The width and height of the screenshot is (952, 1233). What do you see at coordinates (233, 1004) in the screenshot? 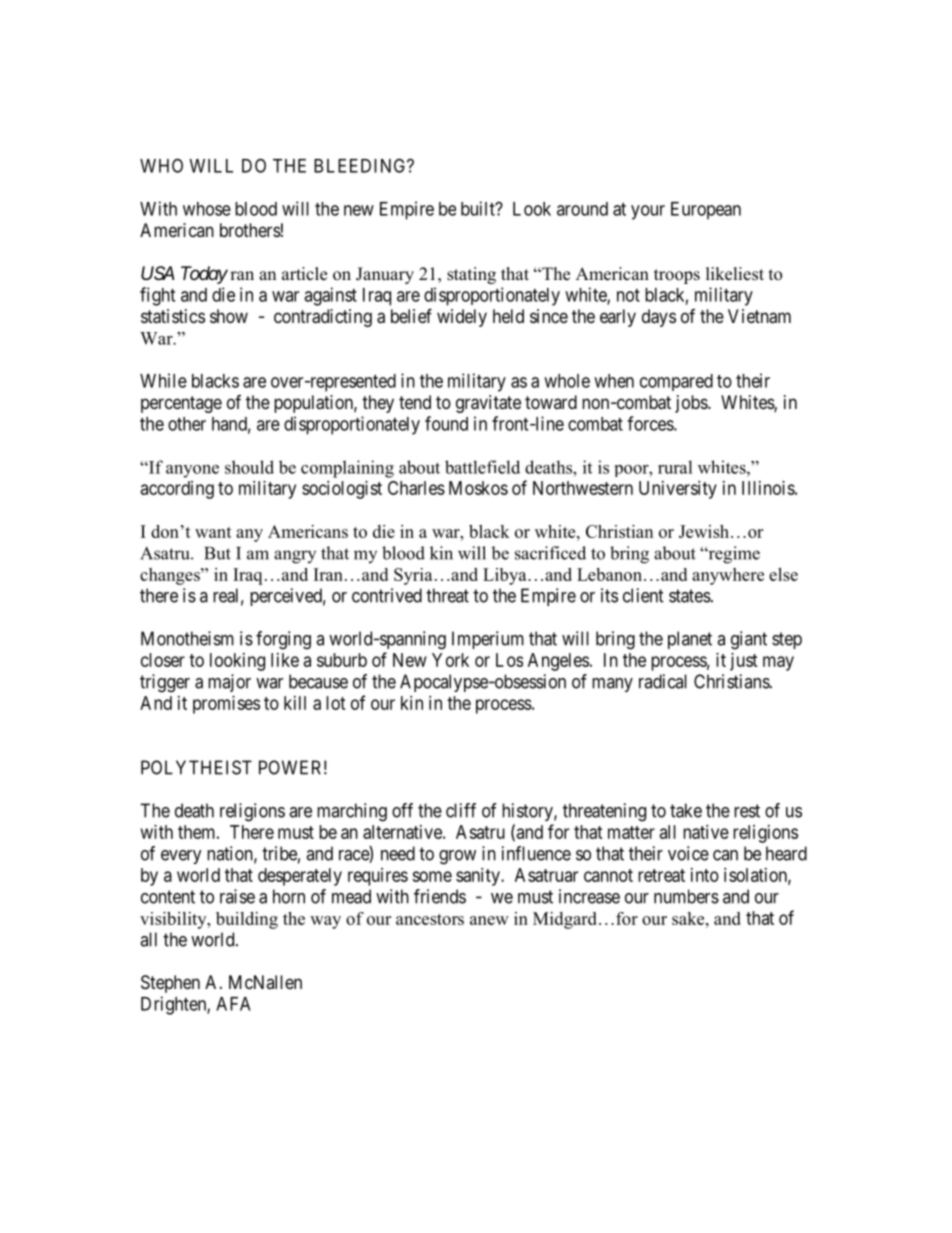
I see `AFA` at bounding box center [233, 1004].
